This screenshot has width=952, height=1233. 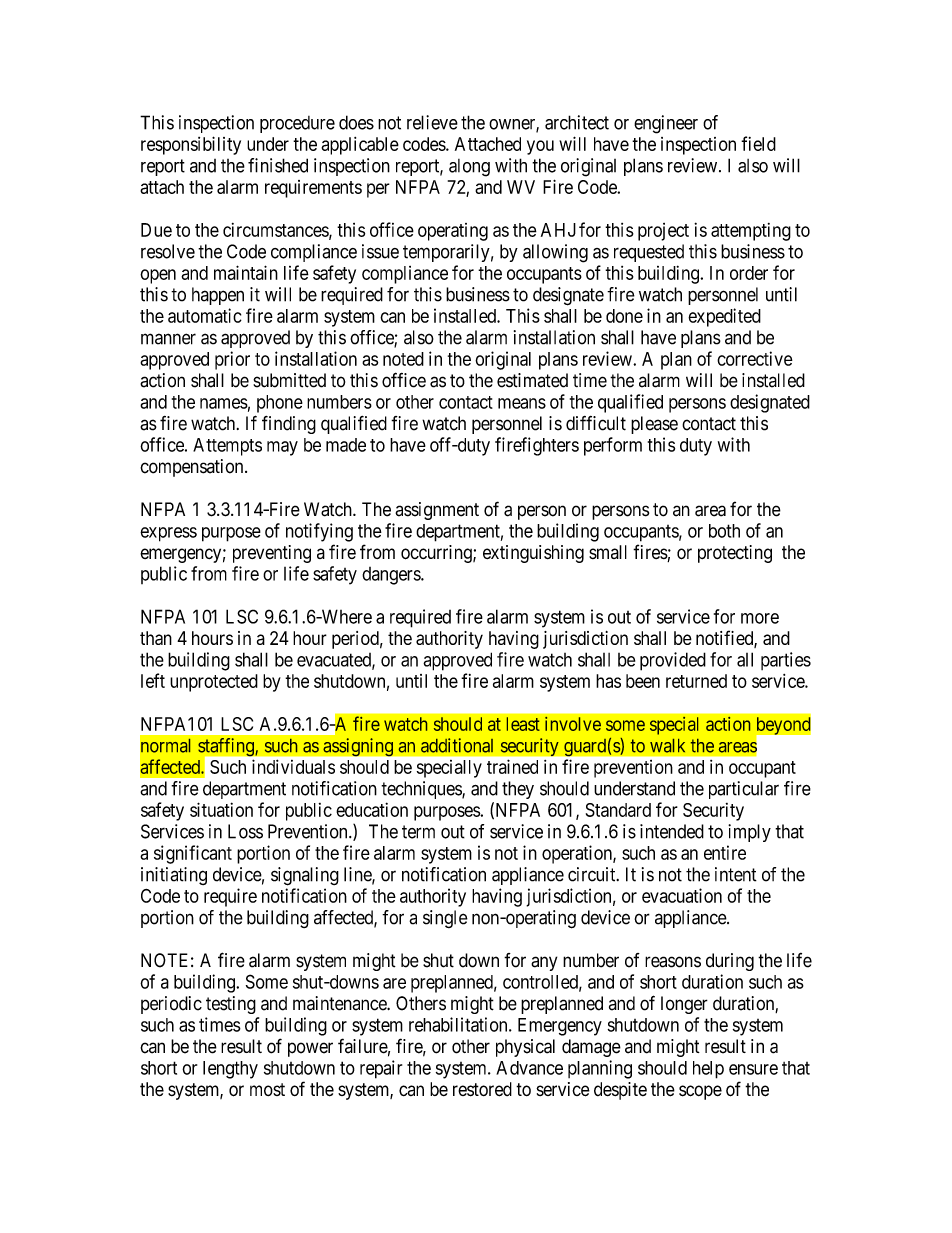 What do you see at coordinates (457, 745) in the screenshot?
I see `additional` at bounding box center [457, 745].
